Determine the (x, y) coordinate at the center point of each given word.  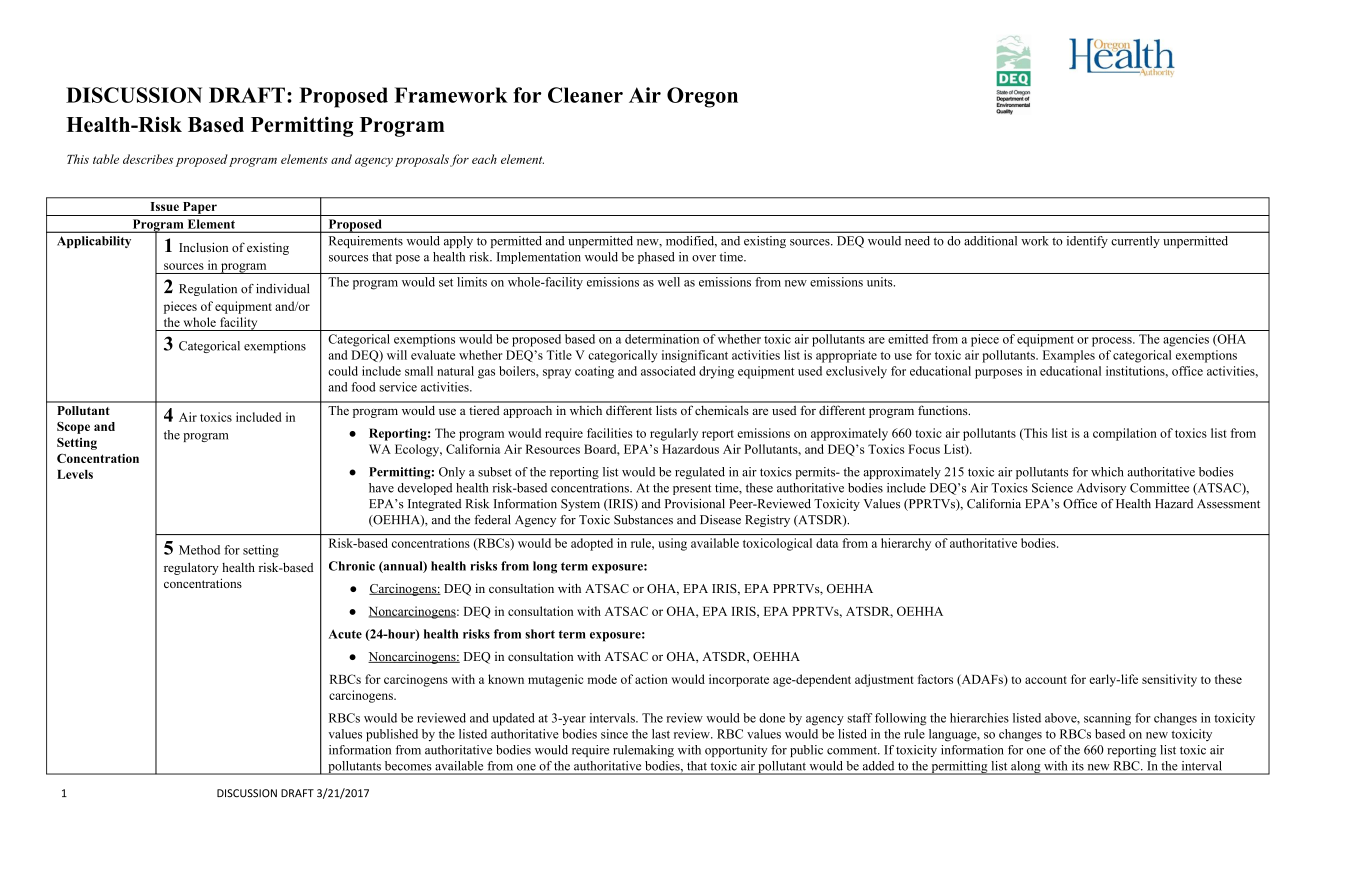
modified (691, 241)
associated (668, 371)
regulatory (191, 568)
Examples (1069, 356)
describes (148, 159)
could (343, 371)
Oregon (702, 97)
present (692, 489)
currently (1135, 242)
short (540, 634)
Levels (75, 474)
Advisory (1101, 489)
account (1046, 680)
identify (1087, 242)
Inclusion (203, 247)
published (392, 735)
